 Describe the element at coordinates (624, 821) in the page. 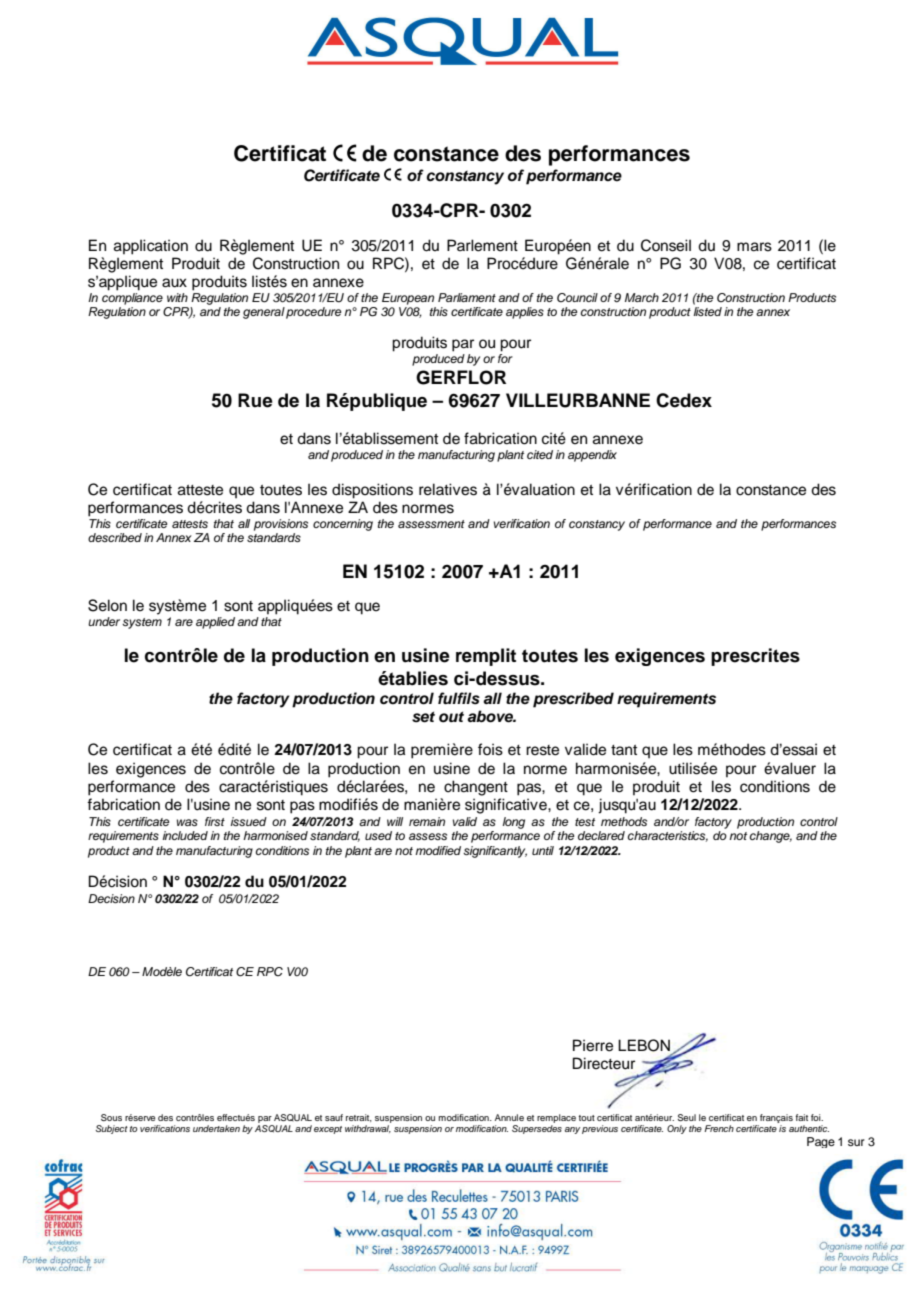

I see `methods` at that location.
